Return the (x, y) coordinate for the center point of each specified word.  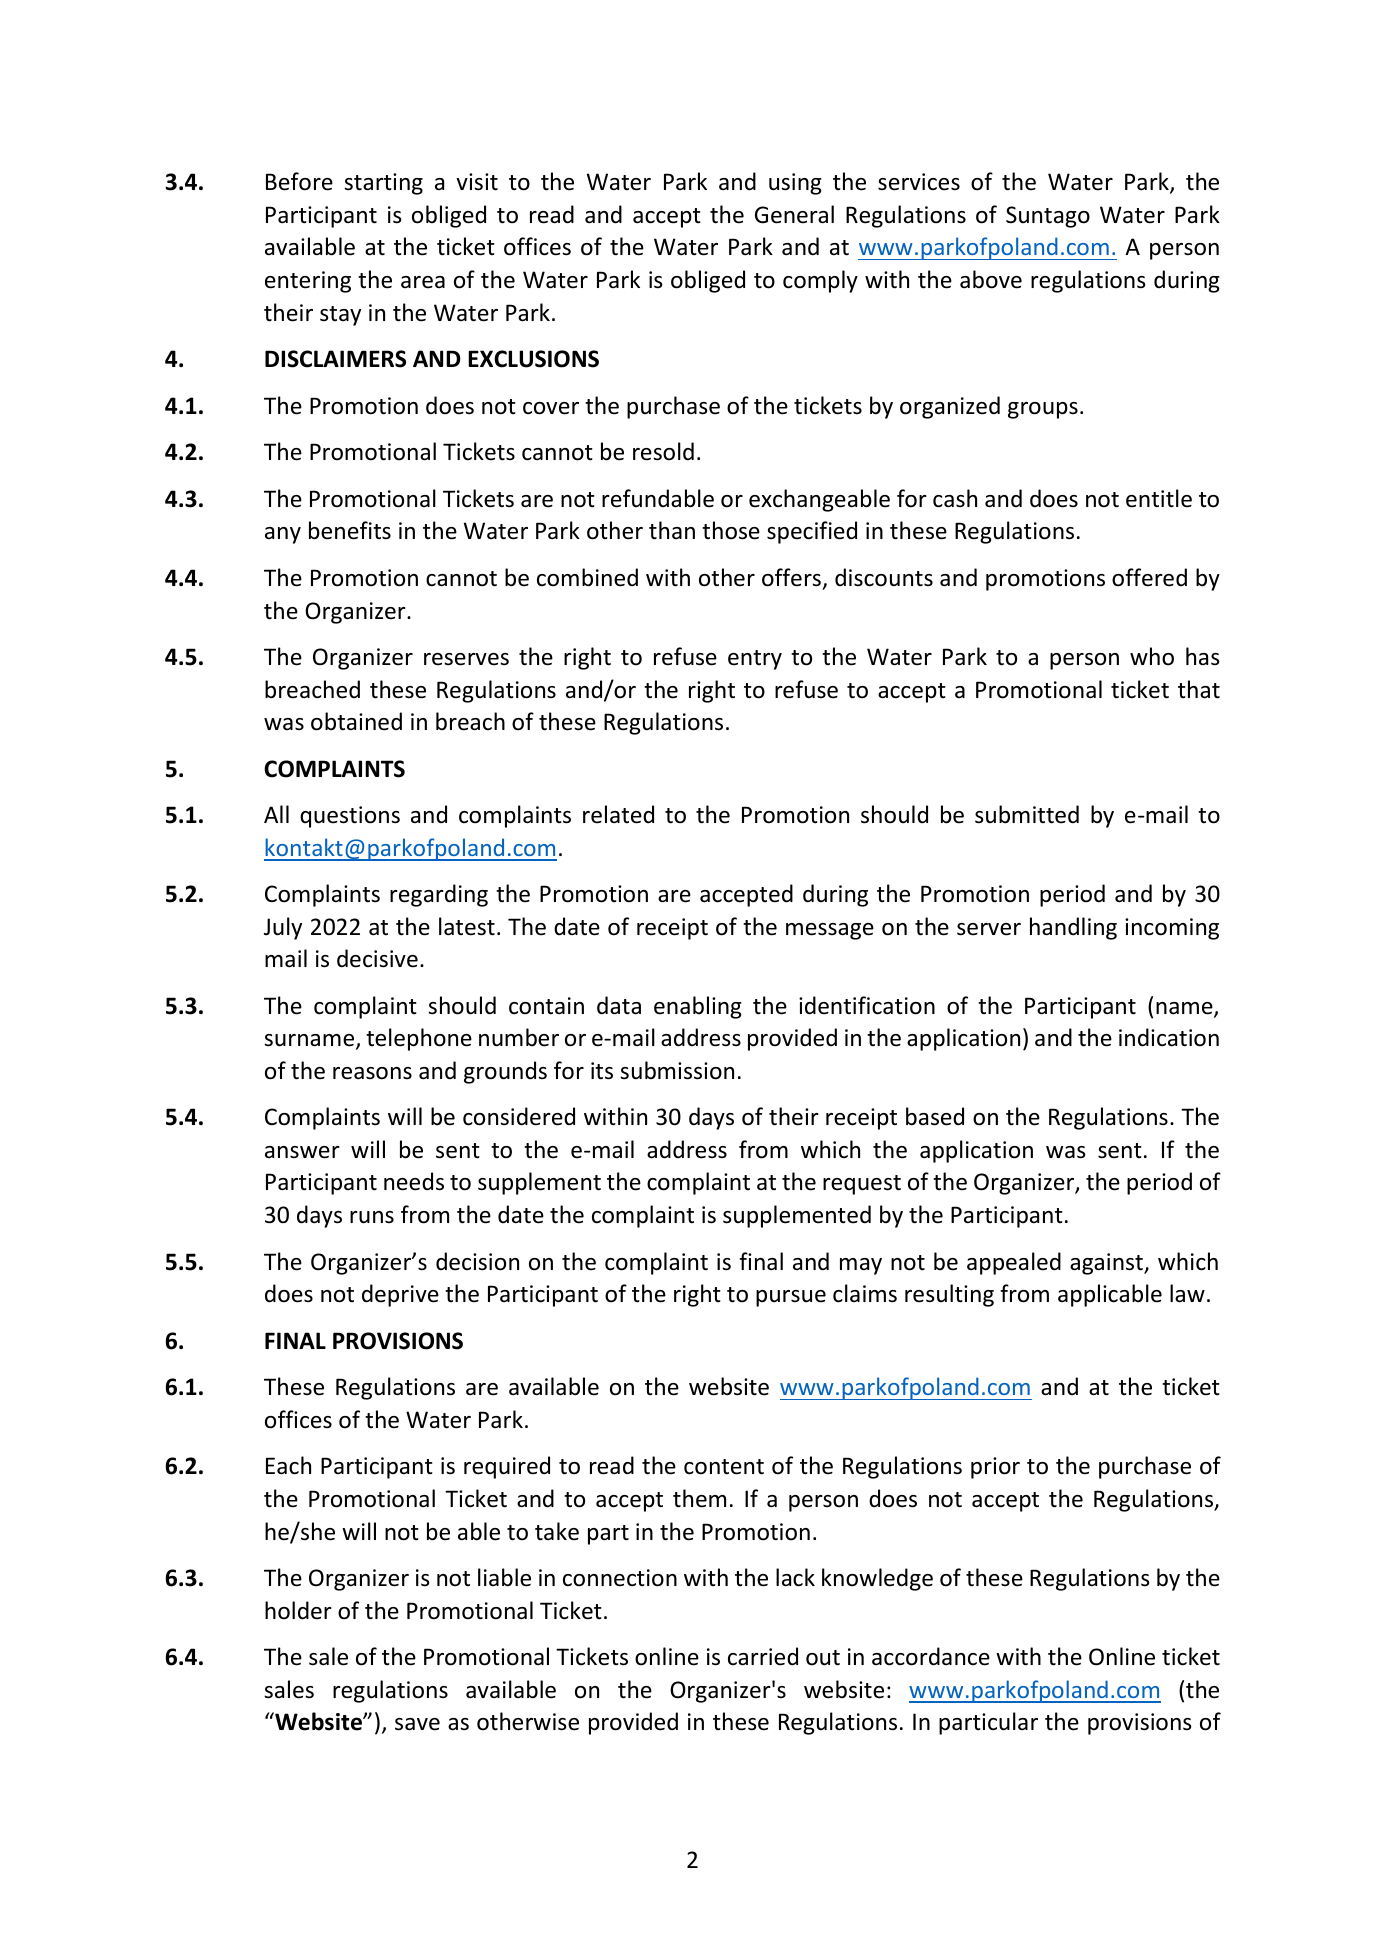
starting (383, 184)
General (794, 214)
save (417, 1724)
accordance (931, 1656)
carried (763, 1656)
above (991, 279)
